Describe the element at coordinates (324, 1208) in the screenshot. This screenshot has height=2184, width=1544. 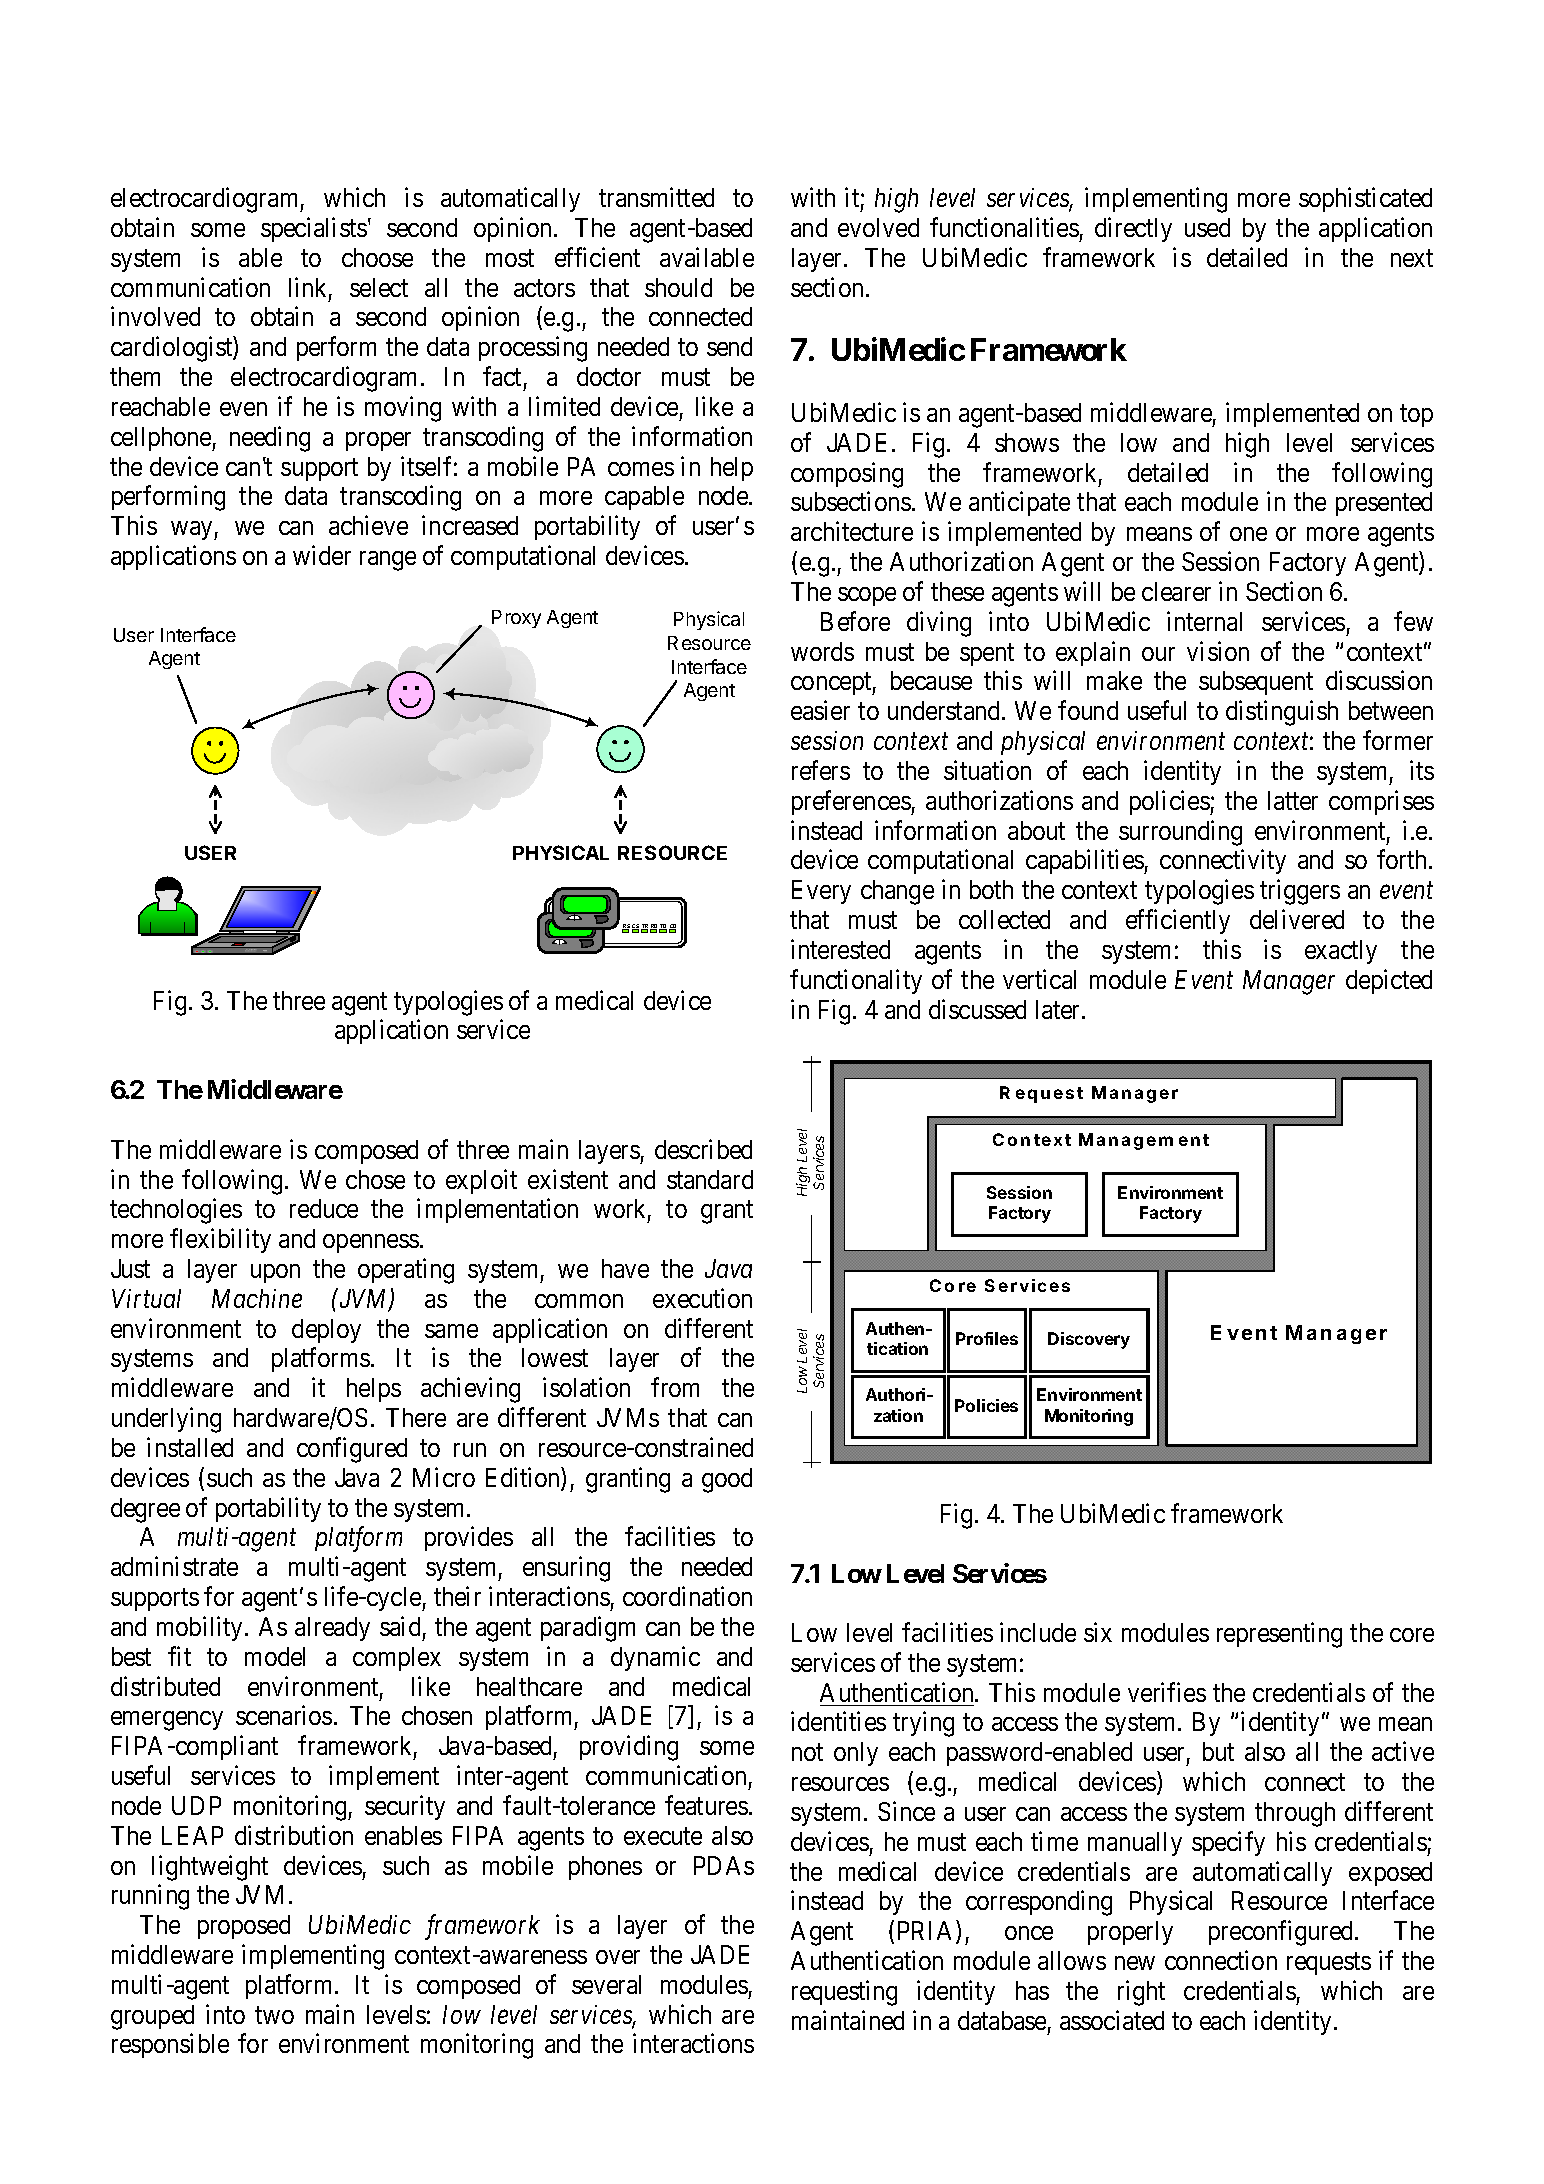
I see `reduce` at that location.
